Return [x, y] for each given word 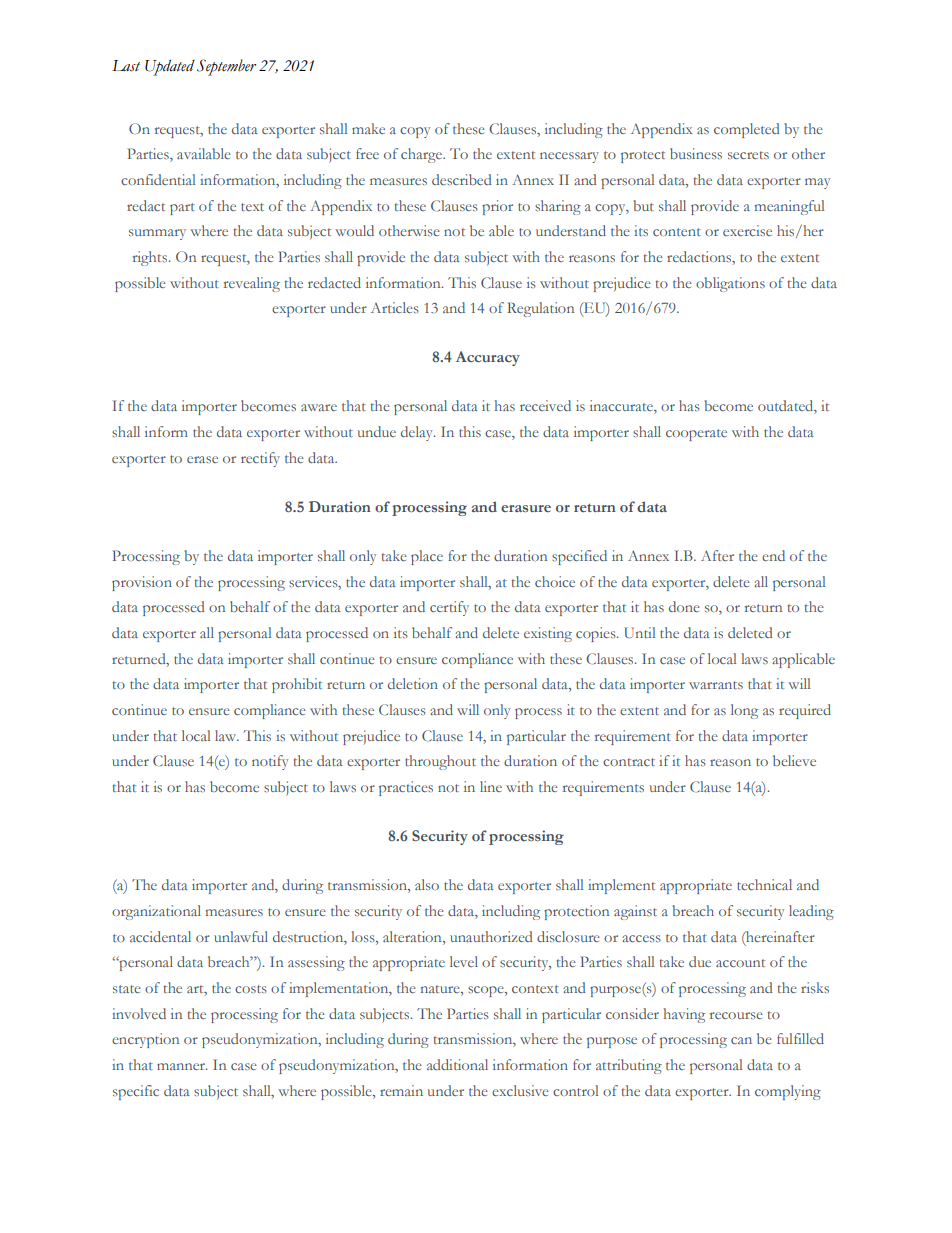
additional [457, 1064]
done [684, 606]
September [226, 67]
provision [142, 583]
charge [422, 155]
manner [182, 1066]
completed [746, 130]
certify [449, 608]
